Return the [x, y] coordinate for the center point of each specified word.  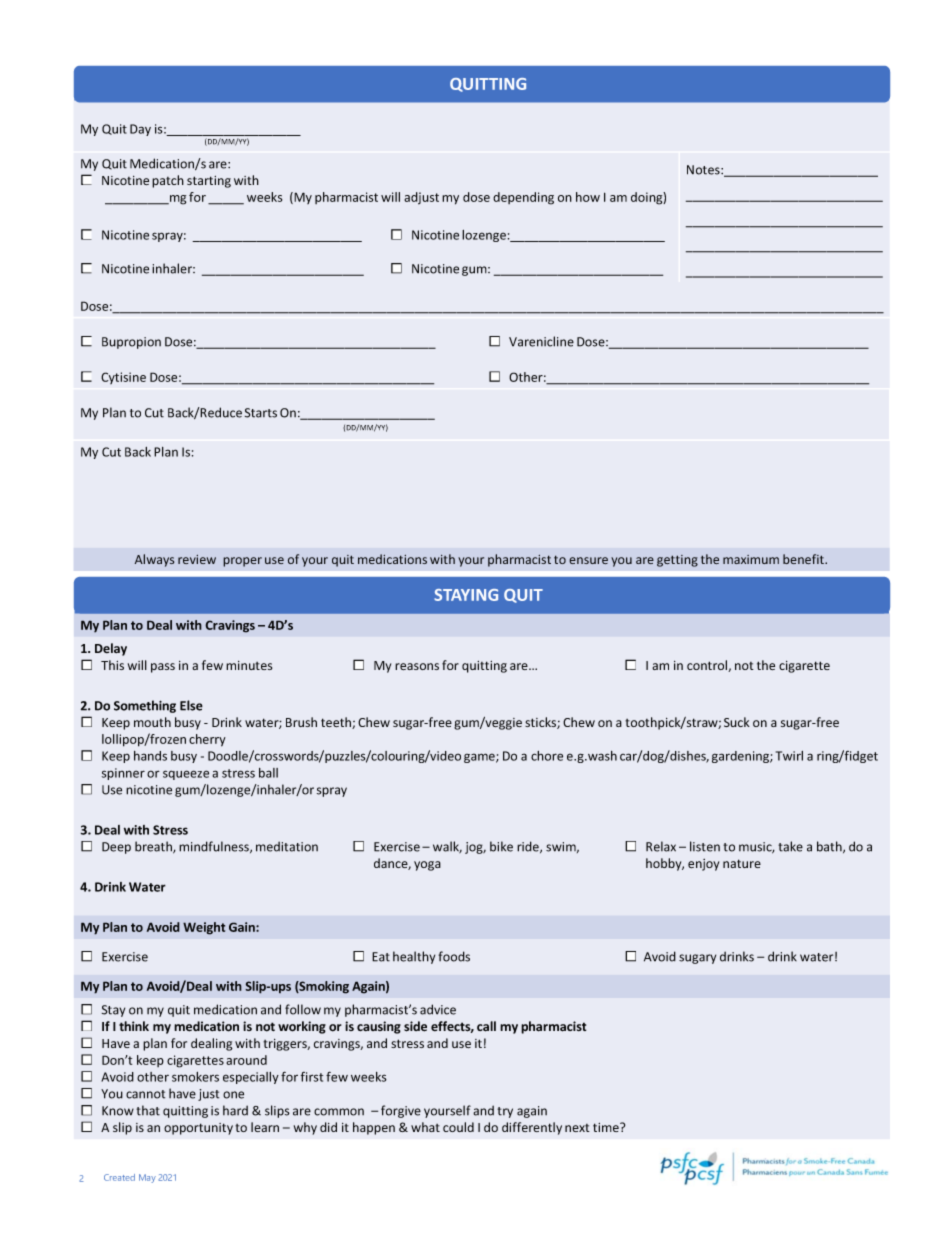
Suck [737, 722]
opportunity [198, 1129]
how [588, 197]
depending [523, 198]
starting [209, 182]
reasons [417, 666]
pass [163, 668]
